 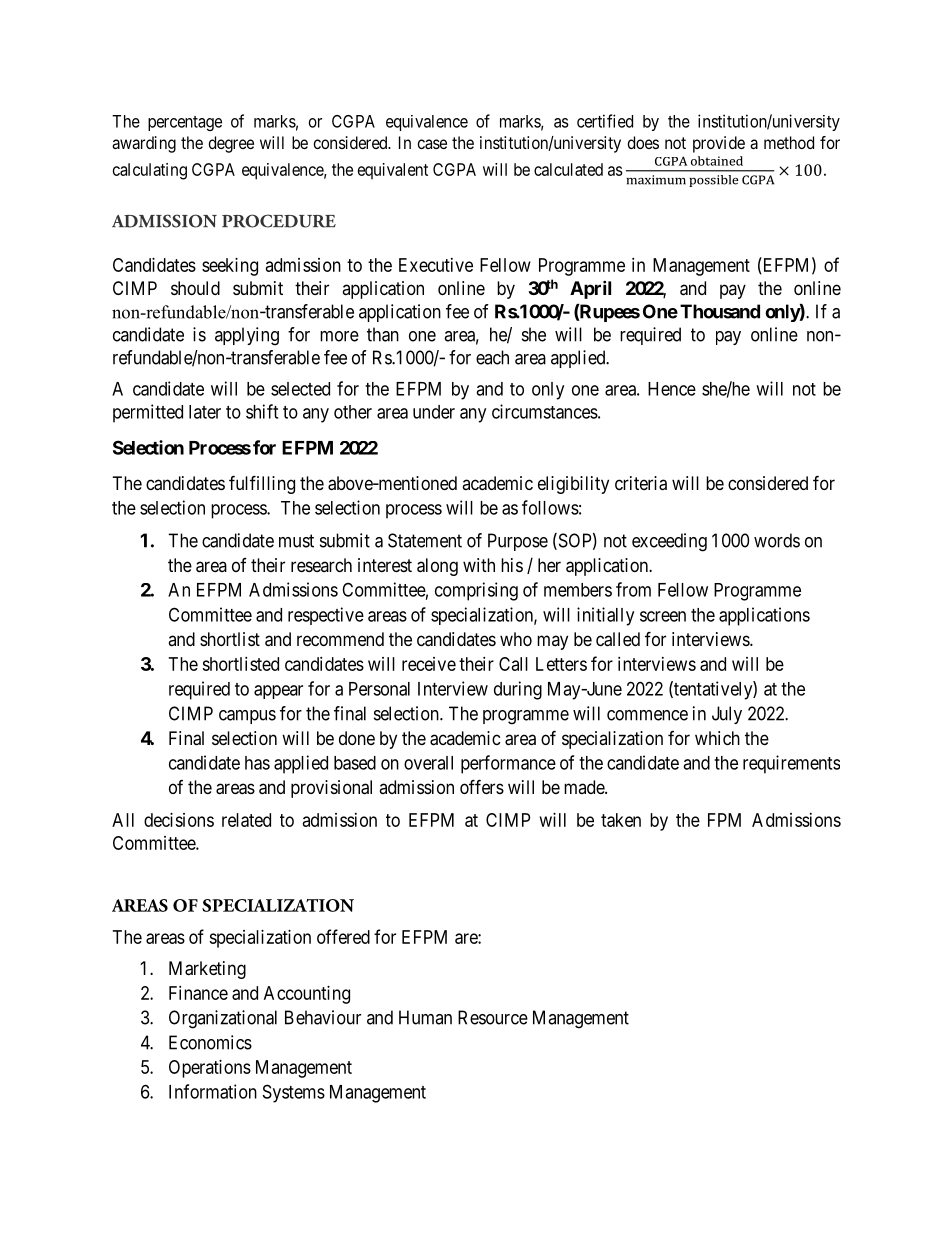 What do you see at coordinates (246, 820) in the screenshot?
I see `related` at bounding box center [246, 820].
